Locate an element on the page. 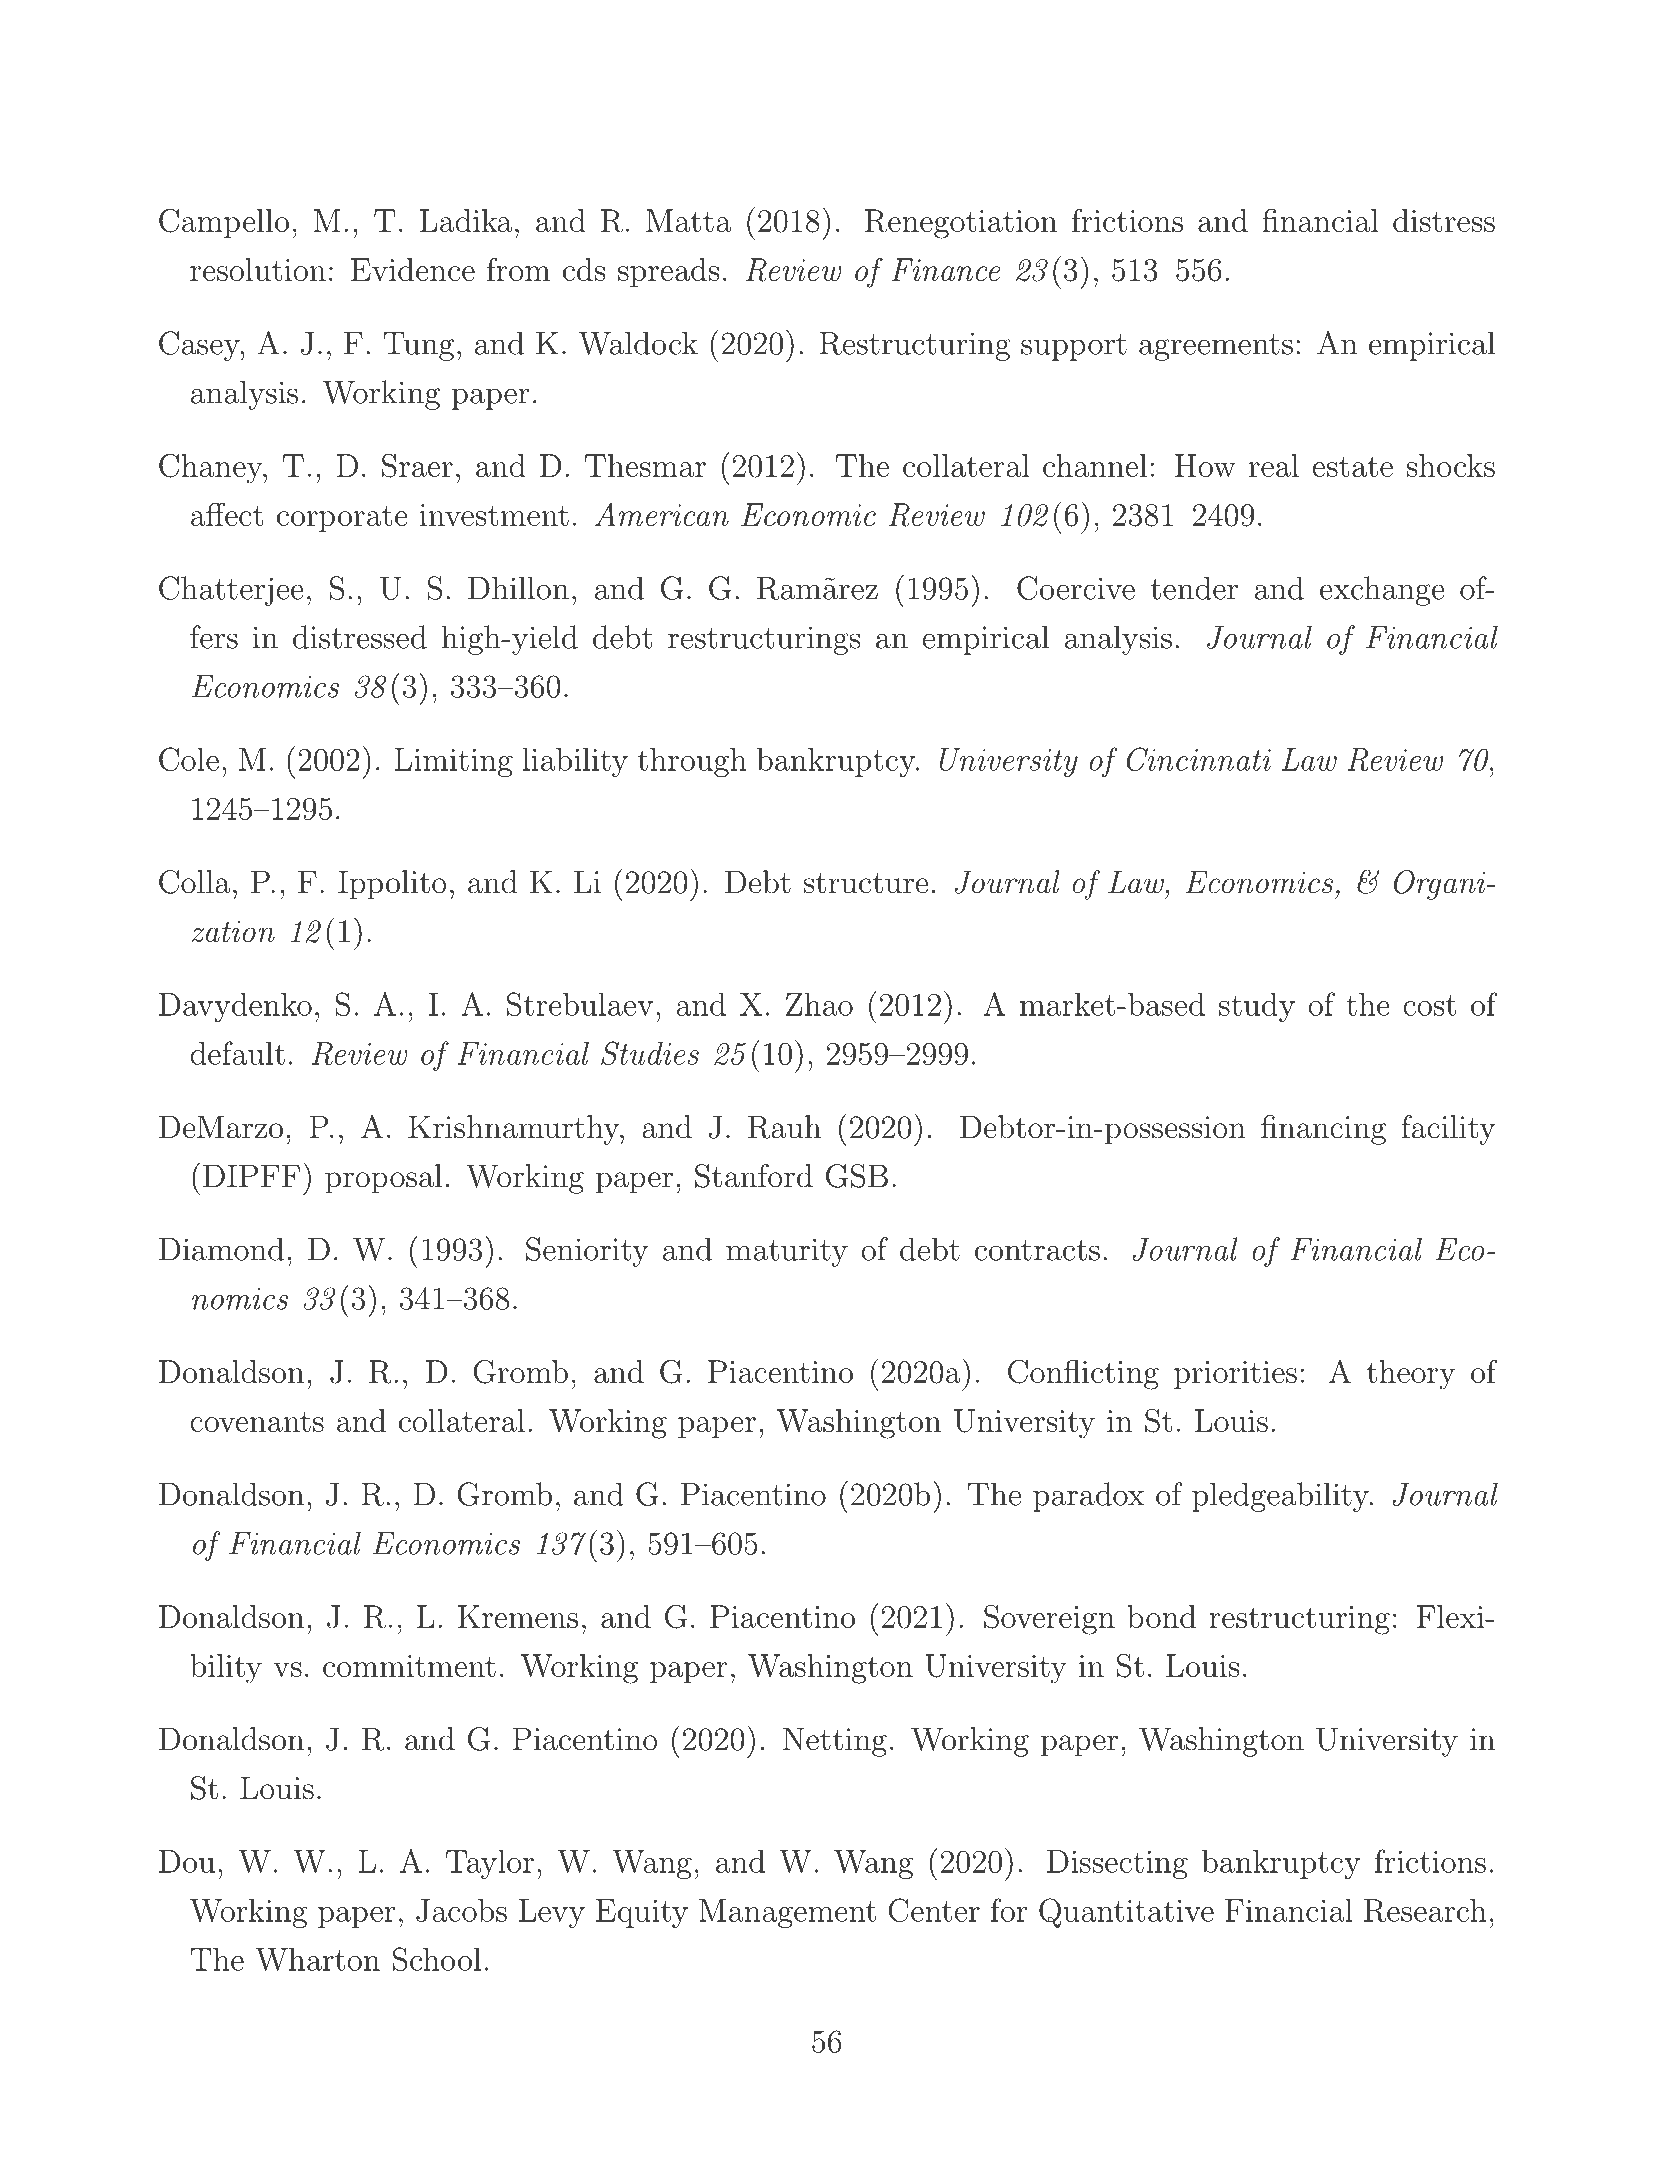  financing is located at coordinates (1323, 1130).
